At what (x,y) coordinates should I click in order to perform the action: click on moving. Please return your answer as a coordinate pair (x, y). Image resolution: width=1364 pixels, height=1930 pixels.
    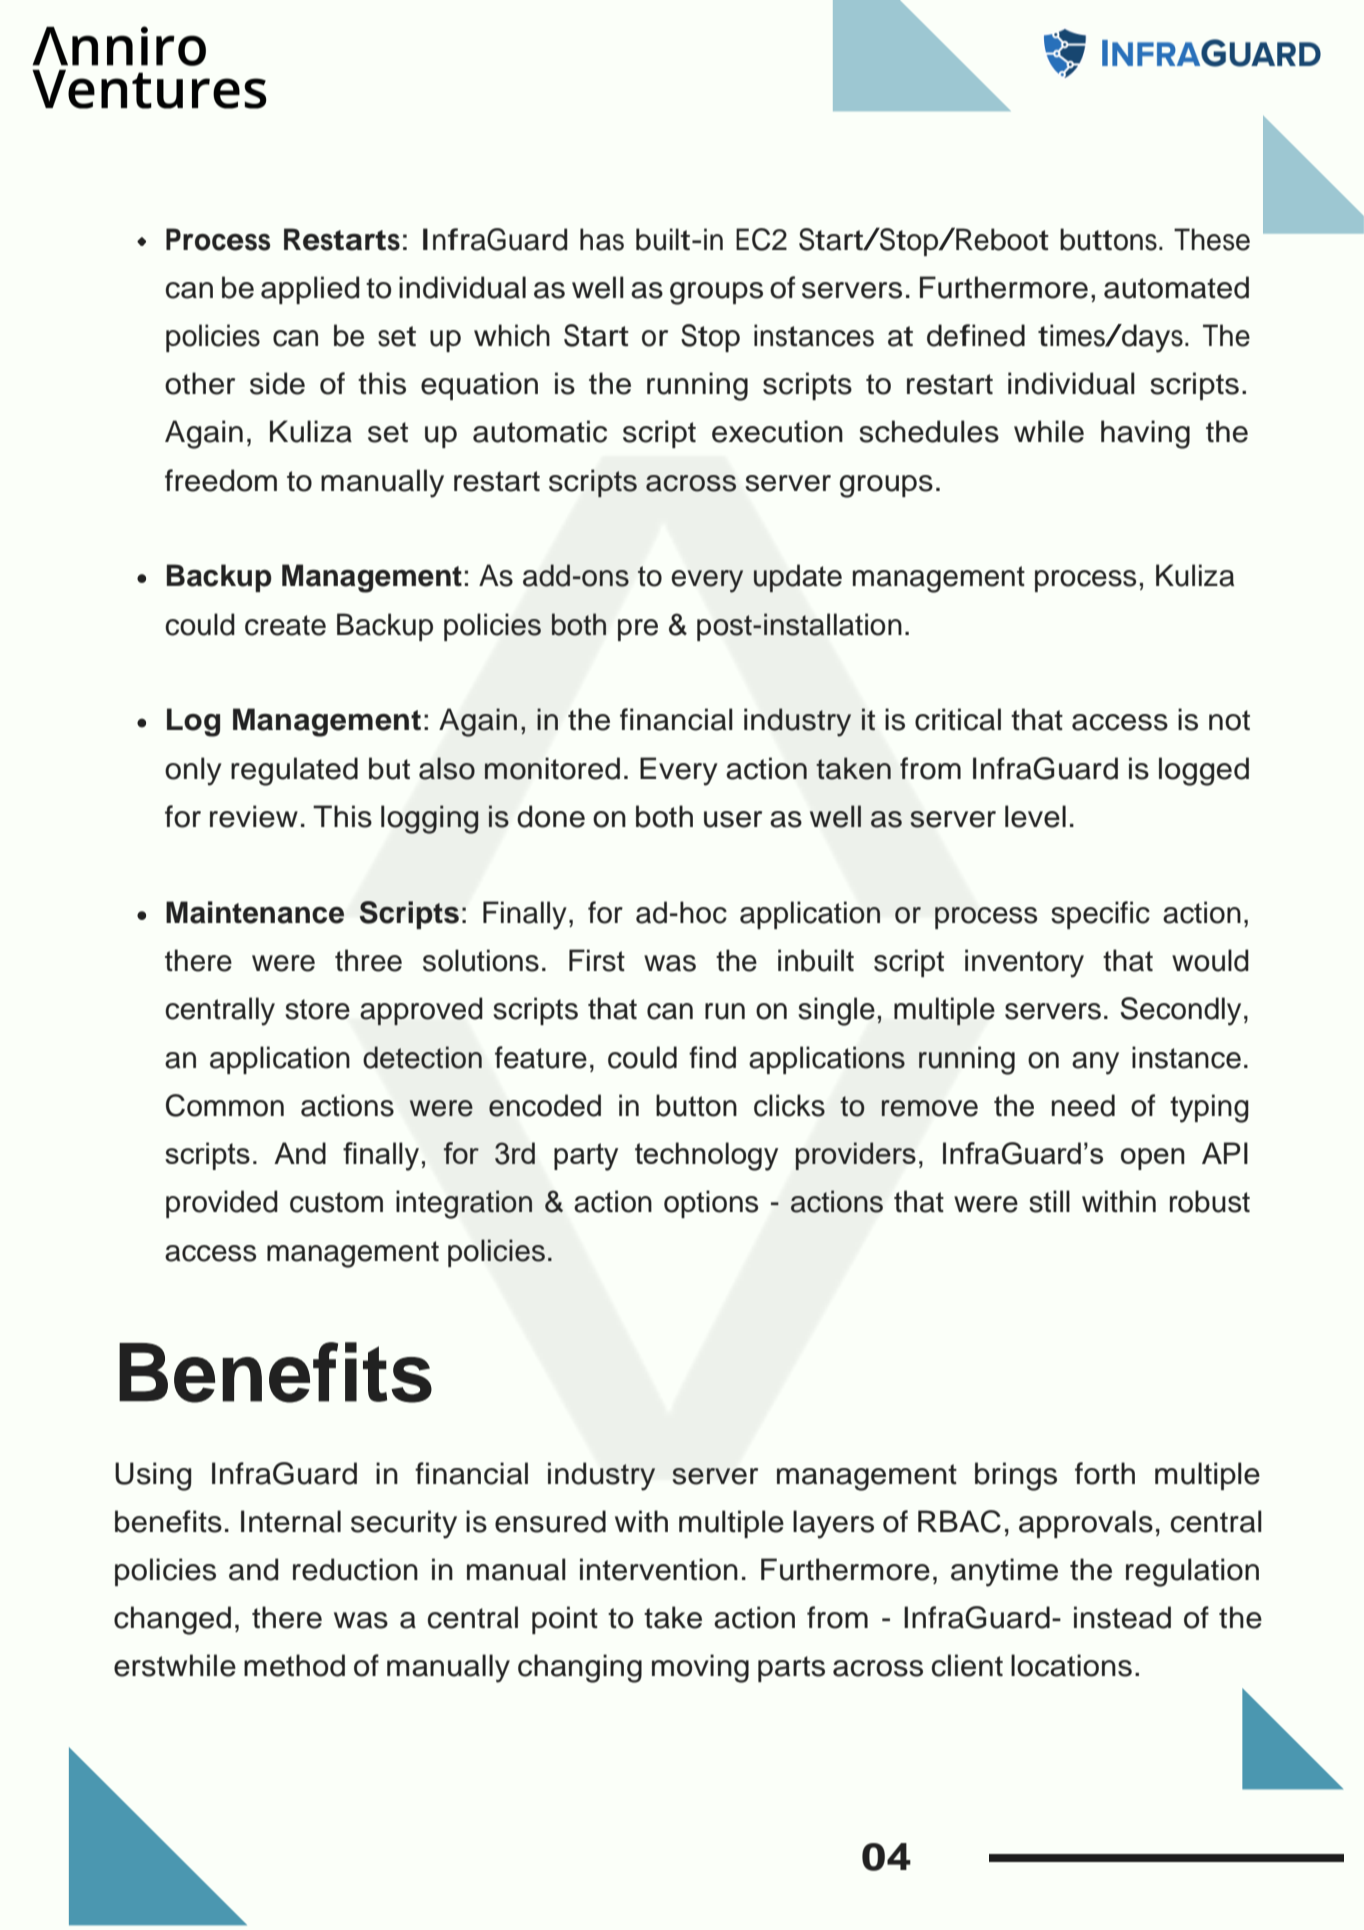
    Looking at the image, I should click on (700, 1668).
